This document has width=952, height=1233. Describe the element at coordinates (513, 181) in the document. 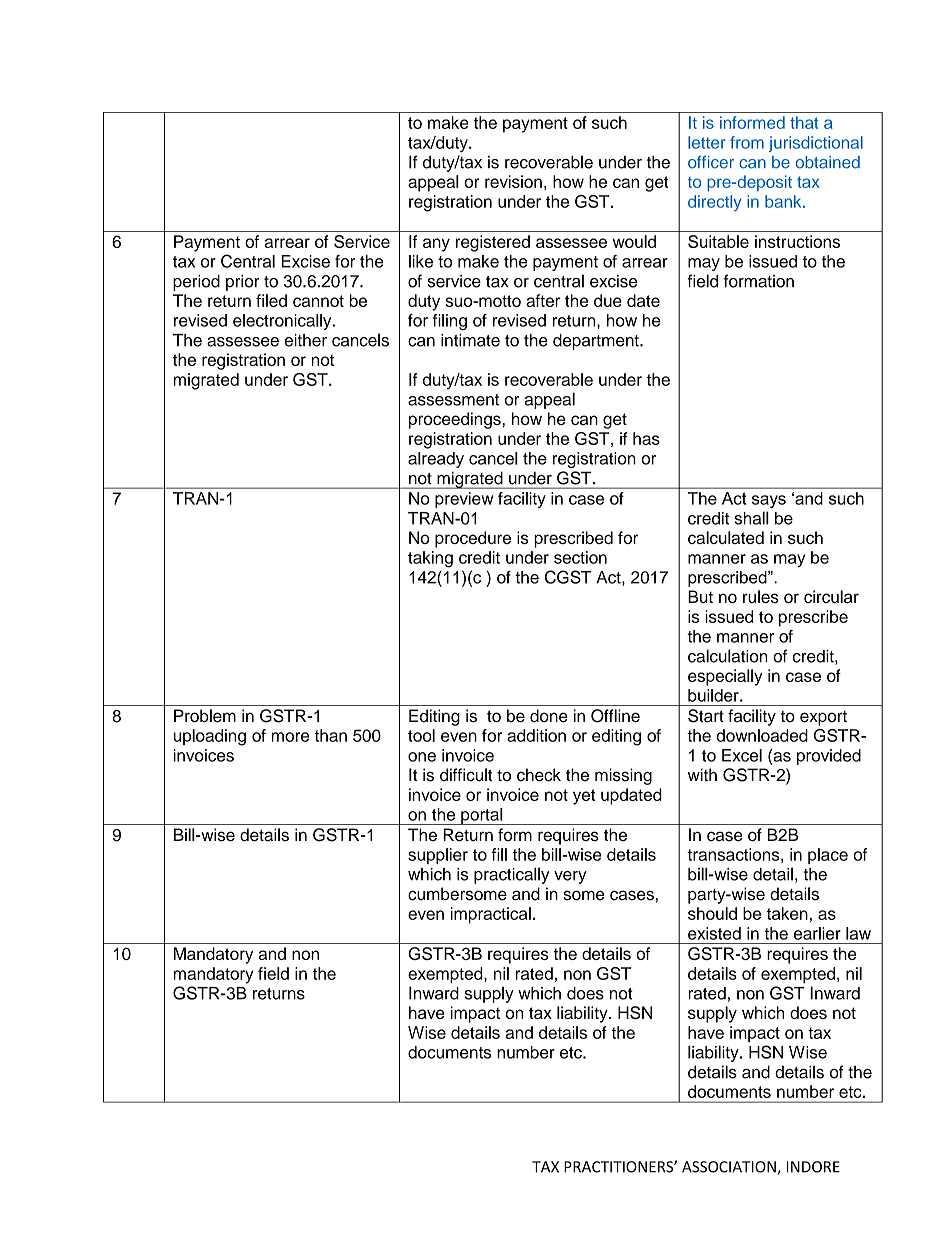

I see `revision` at that location.
